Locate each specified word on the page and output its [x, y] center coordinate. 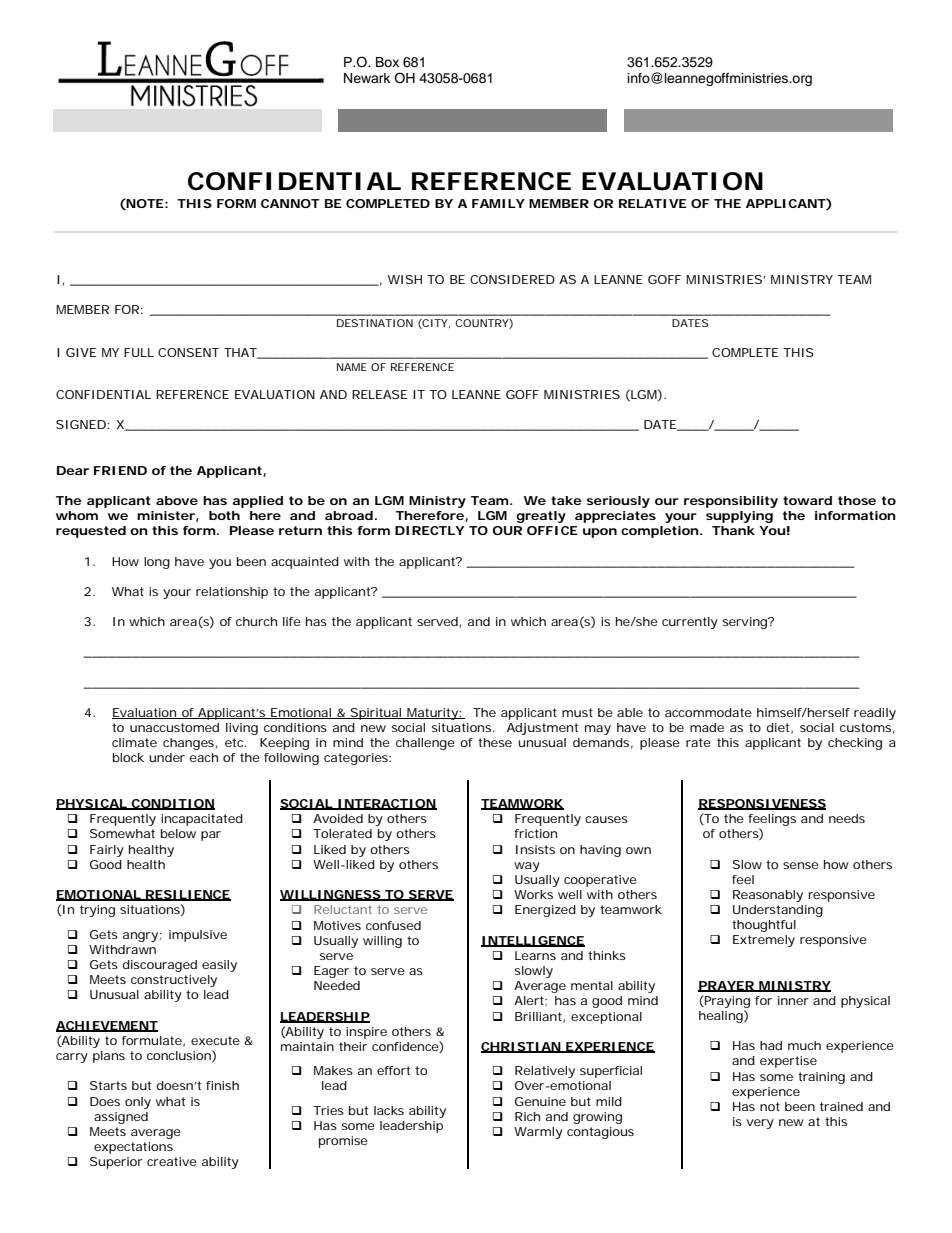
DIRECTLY [429, 530]
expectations [133, 1148]
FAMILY [498, 203]
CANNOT [290, 203]
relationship [232, 593]
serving [746, 623]
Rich [527, 1116]
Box [387, 62]
